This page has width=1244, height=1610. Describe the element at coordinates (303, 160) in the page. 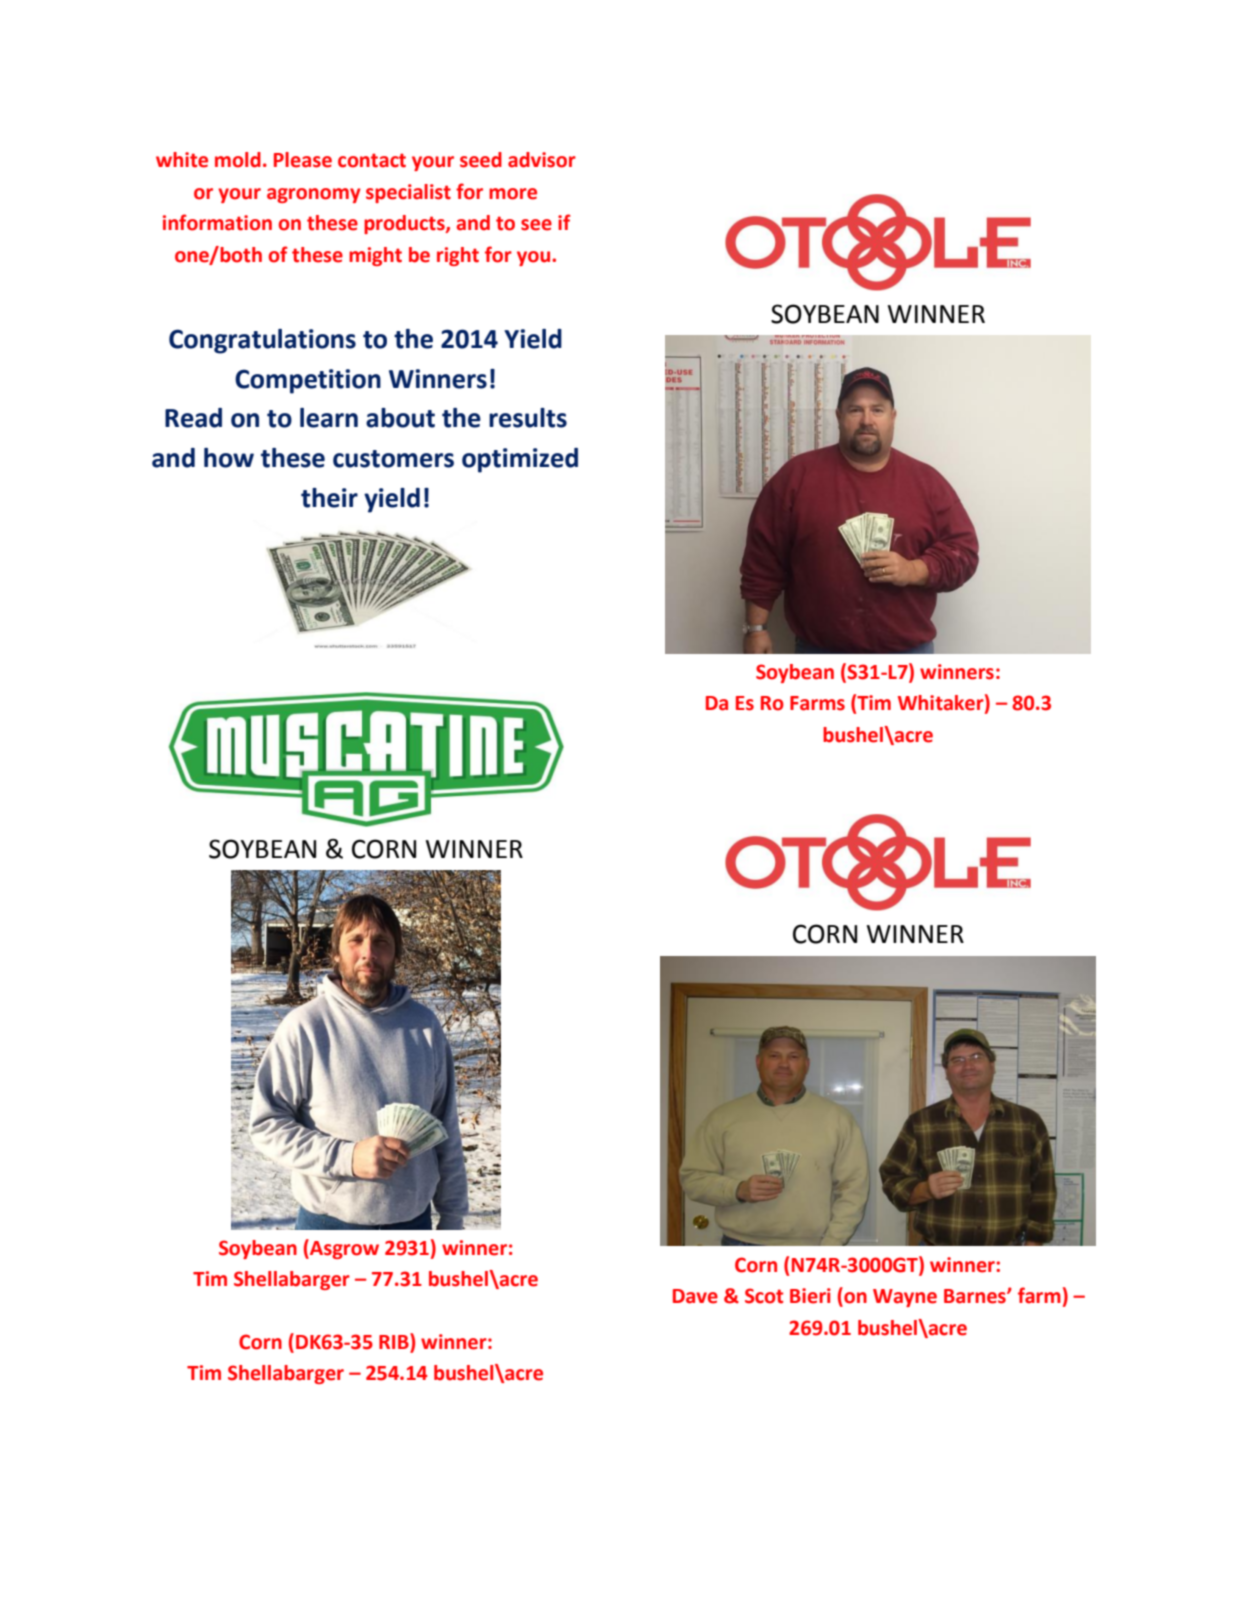

I see `Please` at that location.
